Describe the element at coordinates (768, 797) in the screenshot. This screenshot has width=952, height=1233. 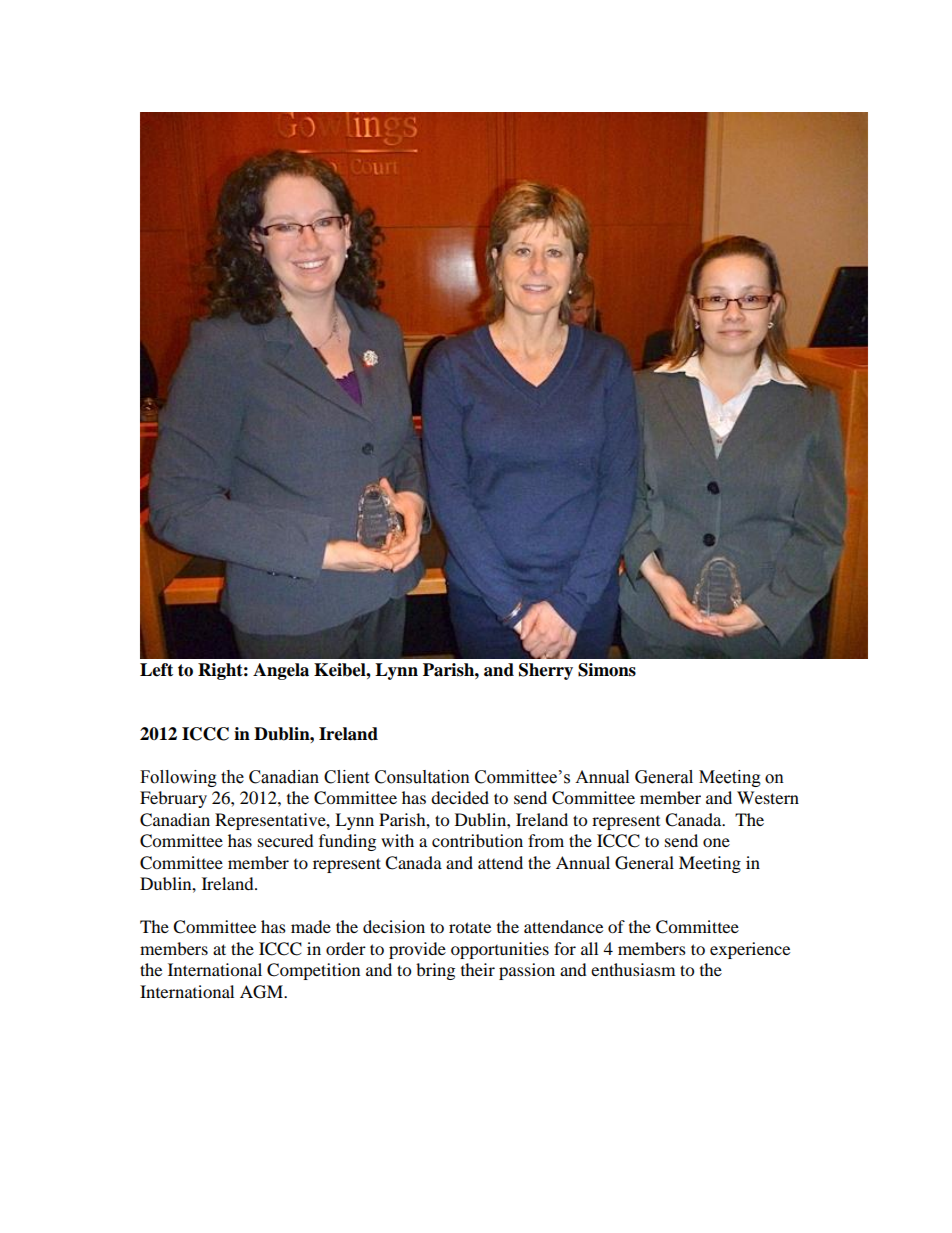
I see `Western` at that location.
